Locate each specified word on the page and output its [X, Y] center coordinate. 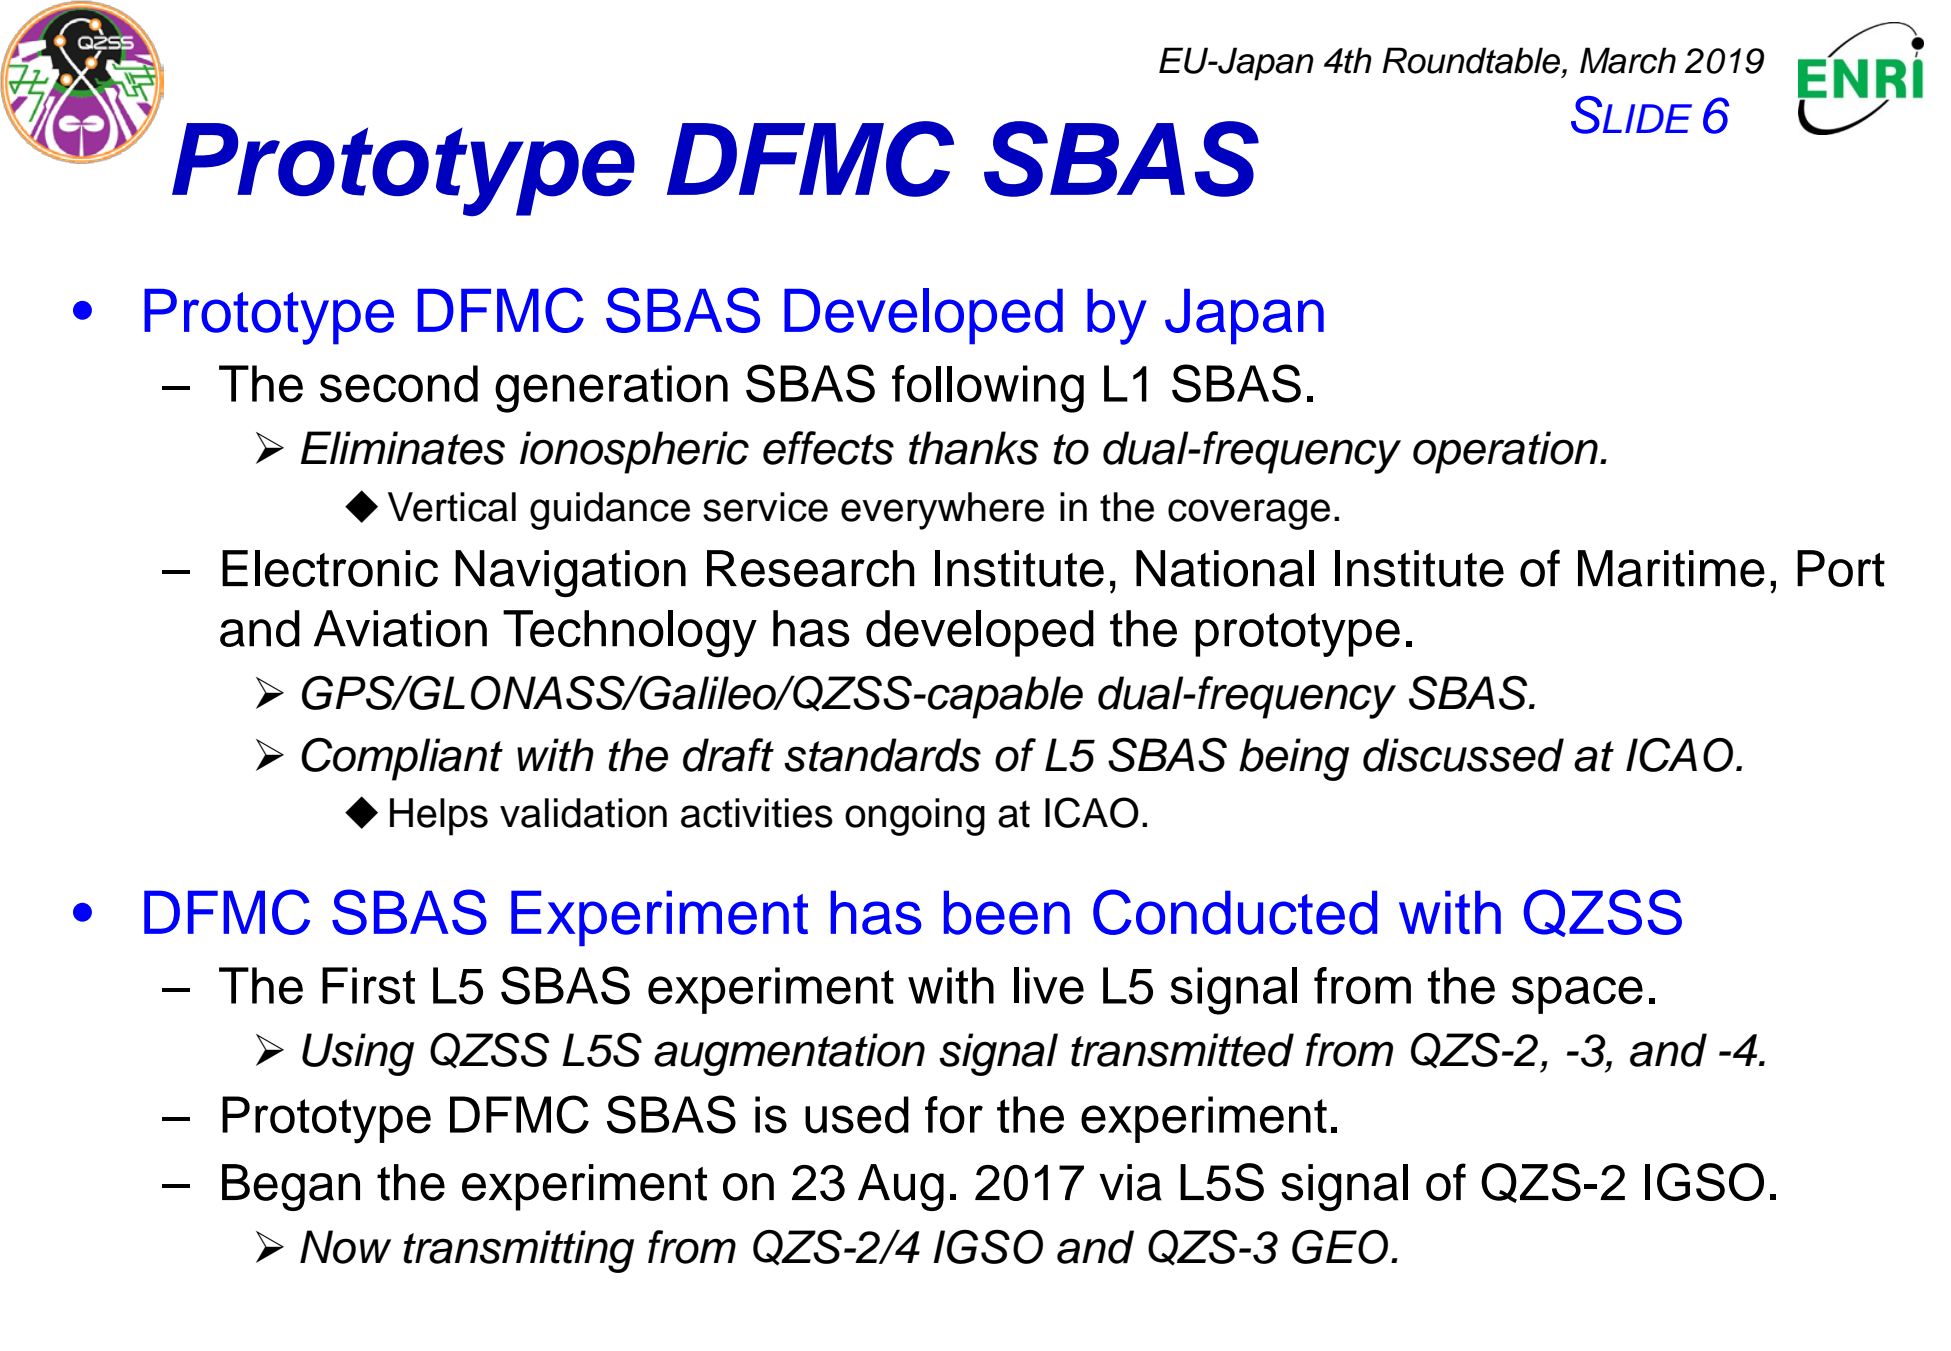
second [399, 384]
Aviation [400, 628]
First [368, 986]
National [1225, 568]
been [1007, 912]
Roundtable [1472, 60]
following [988, 389]
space [1577, 995]
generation [611, 389]
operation [1505, 452]
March [1628, 60]
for [954, 1115]
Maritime [1671, 568]
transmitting [519, 1251]
